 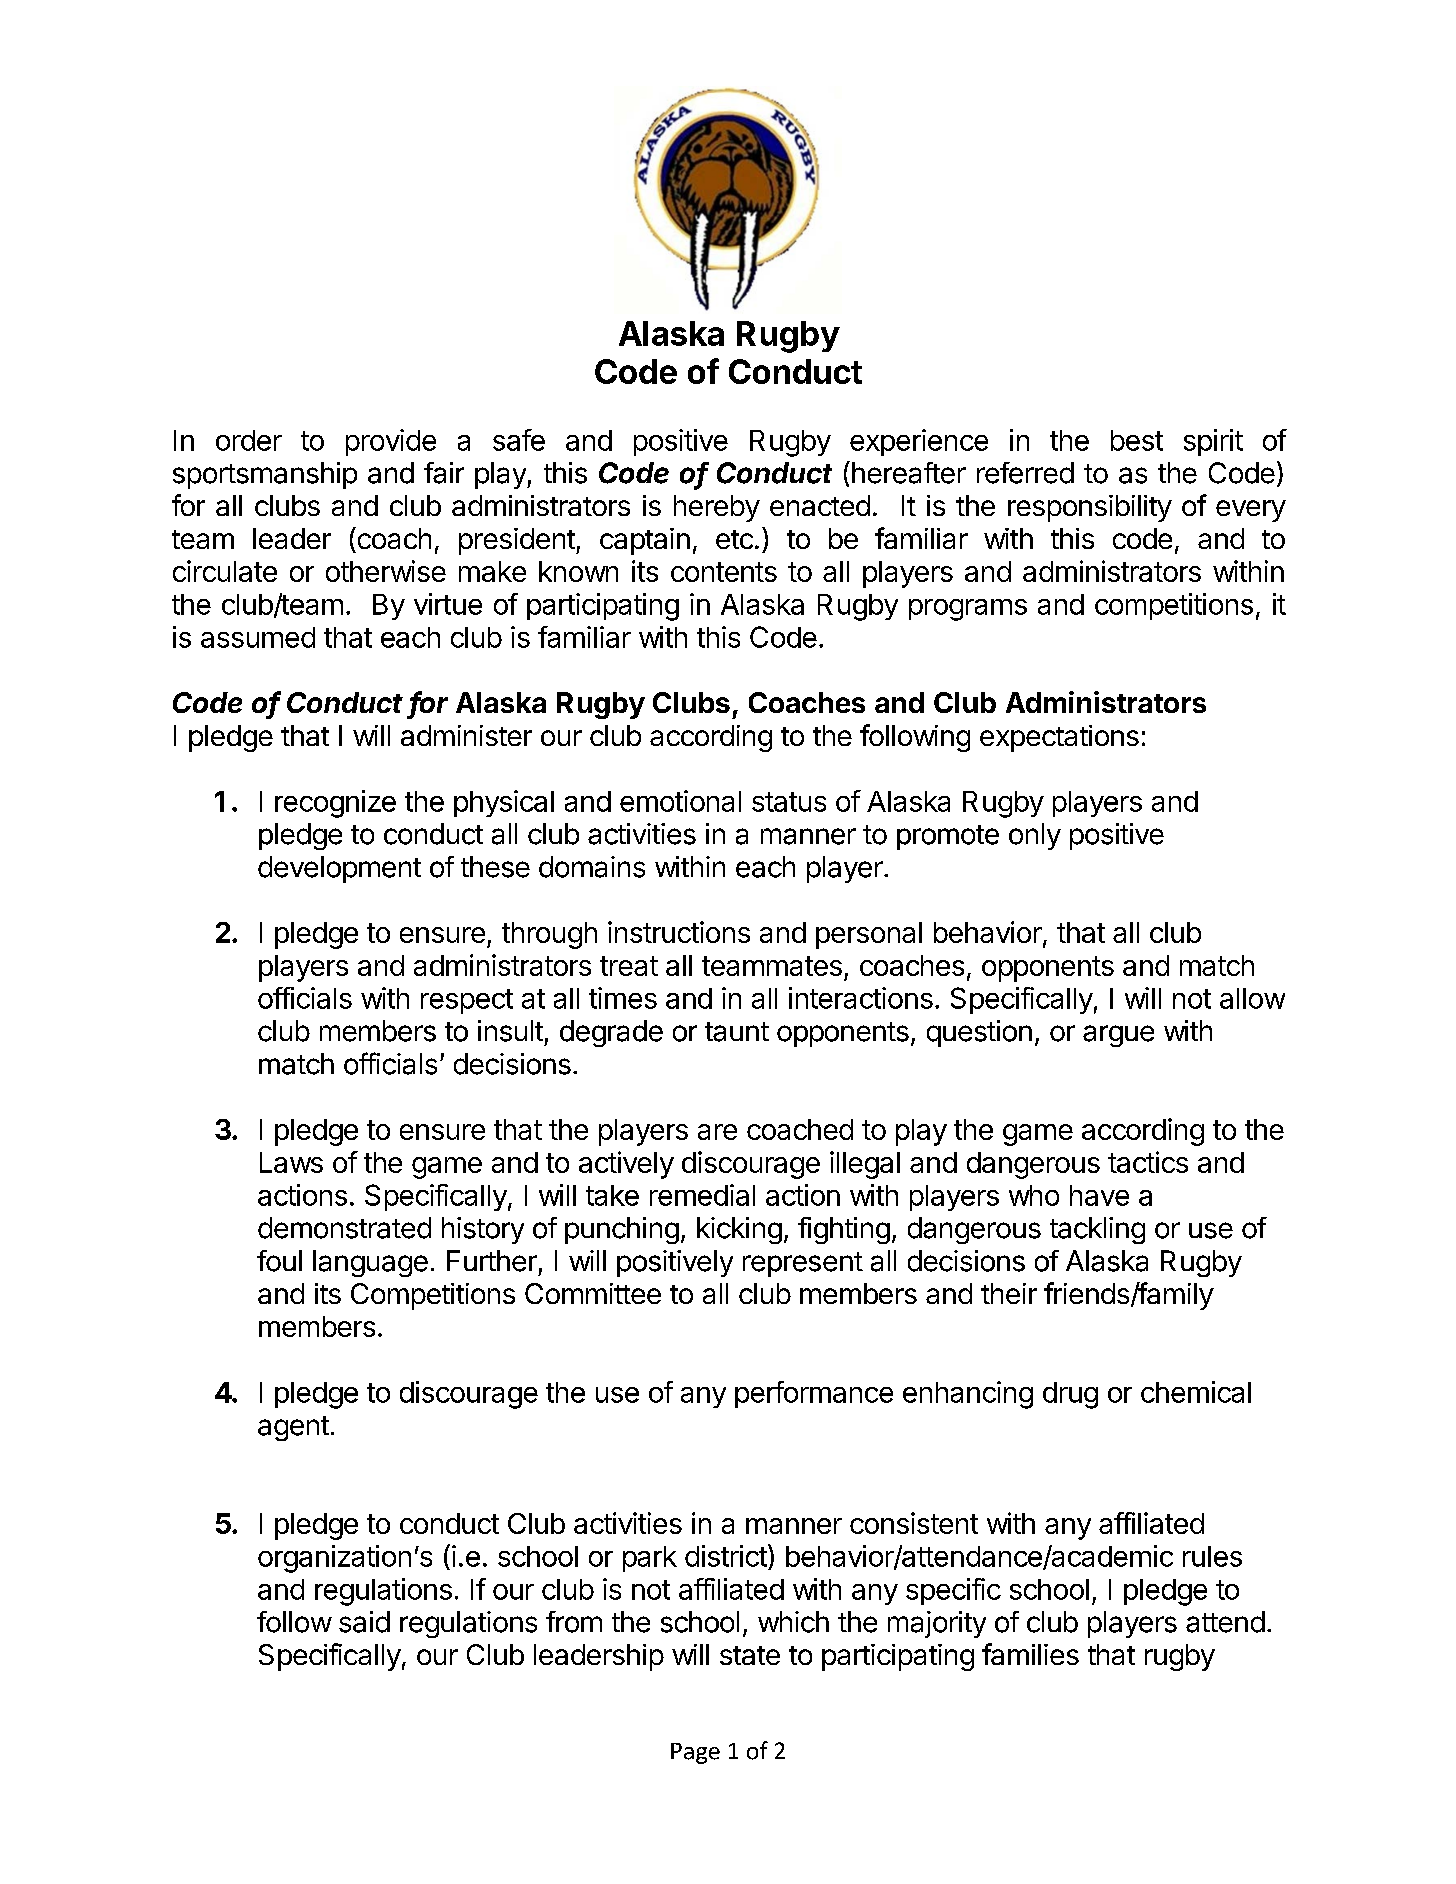 What do you see at coordinates (814, 1394) in the document?
I see `performance` at bounding box center [814, 1394].
